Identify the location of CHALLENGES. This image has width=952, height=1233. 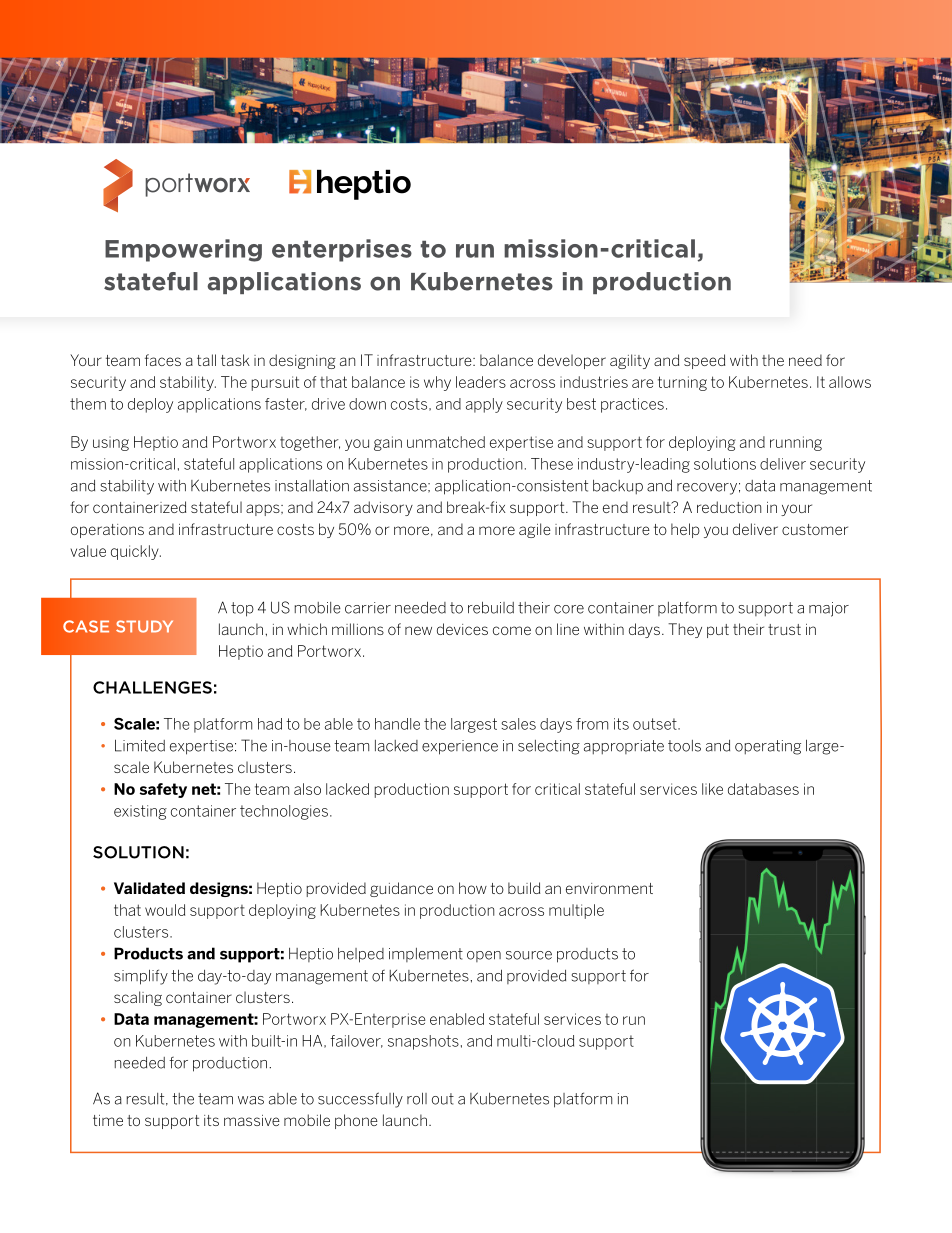
(152, 687).
